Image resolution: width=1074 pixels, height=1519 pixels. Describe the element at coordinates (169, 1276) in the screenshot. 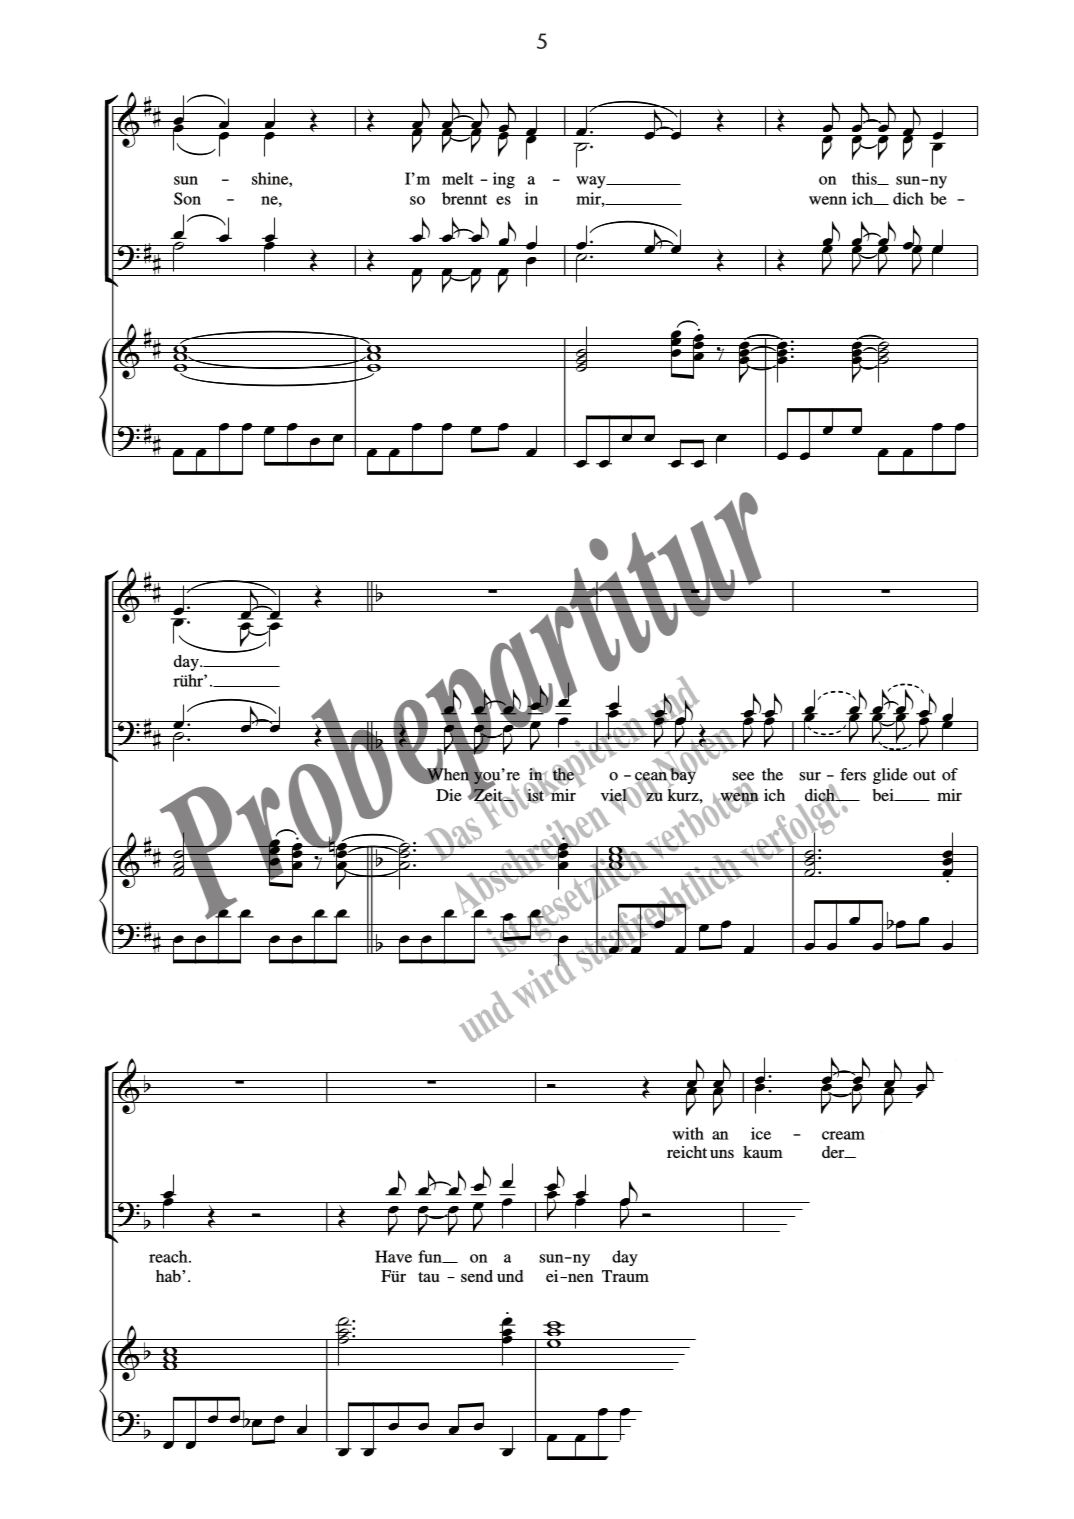

I see `hab` at that location.
